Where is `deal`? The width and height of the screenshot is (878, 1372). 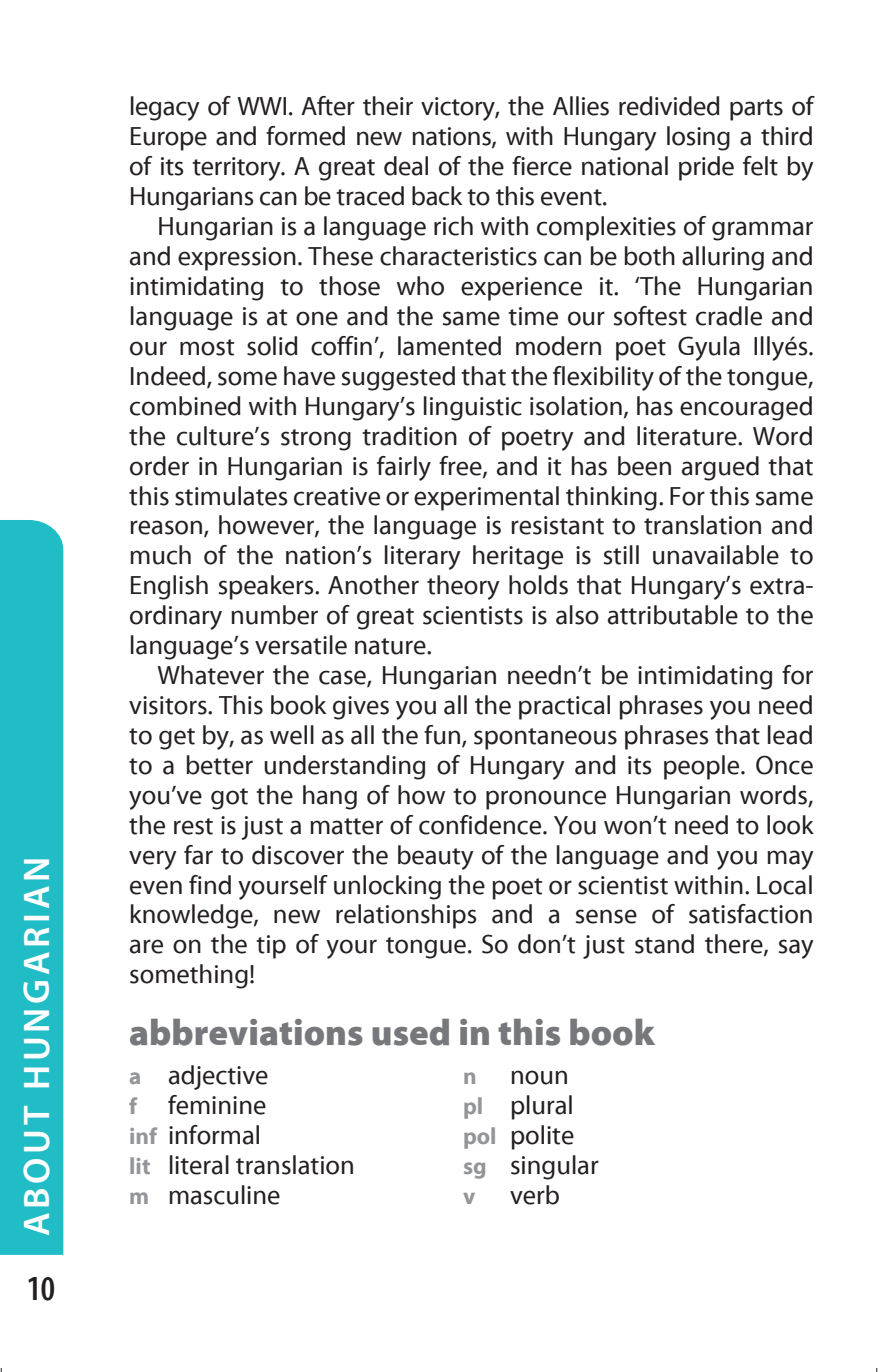 deal is located at coordinates (406, 166).
